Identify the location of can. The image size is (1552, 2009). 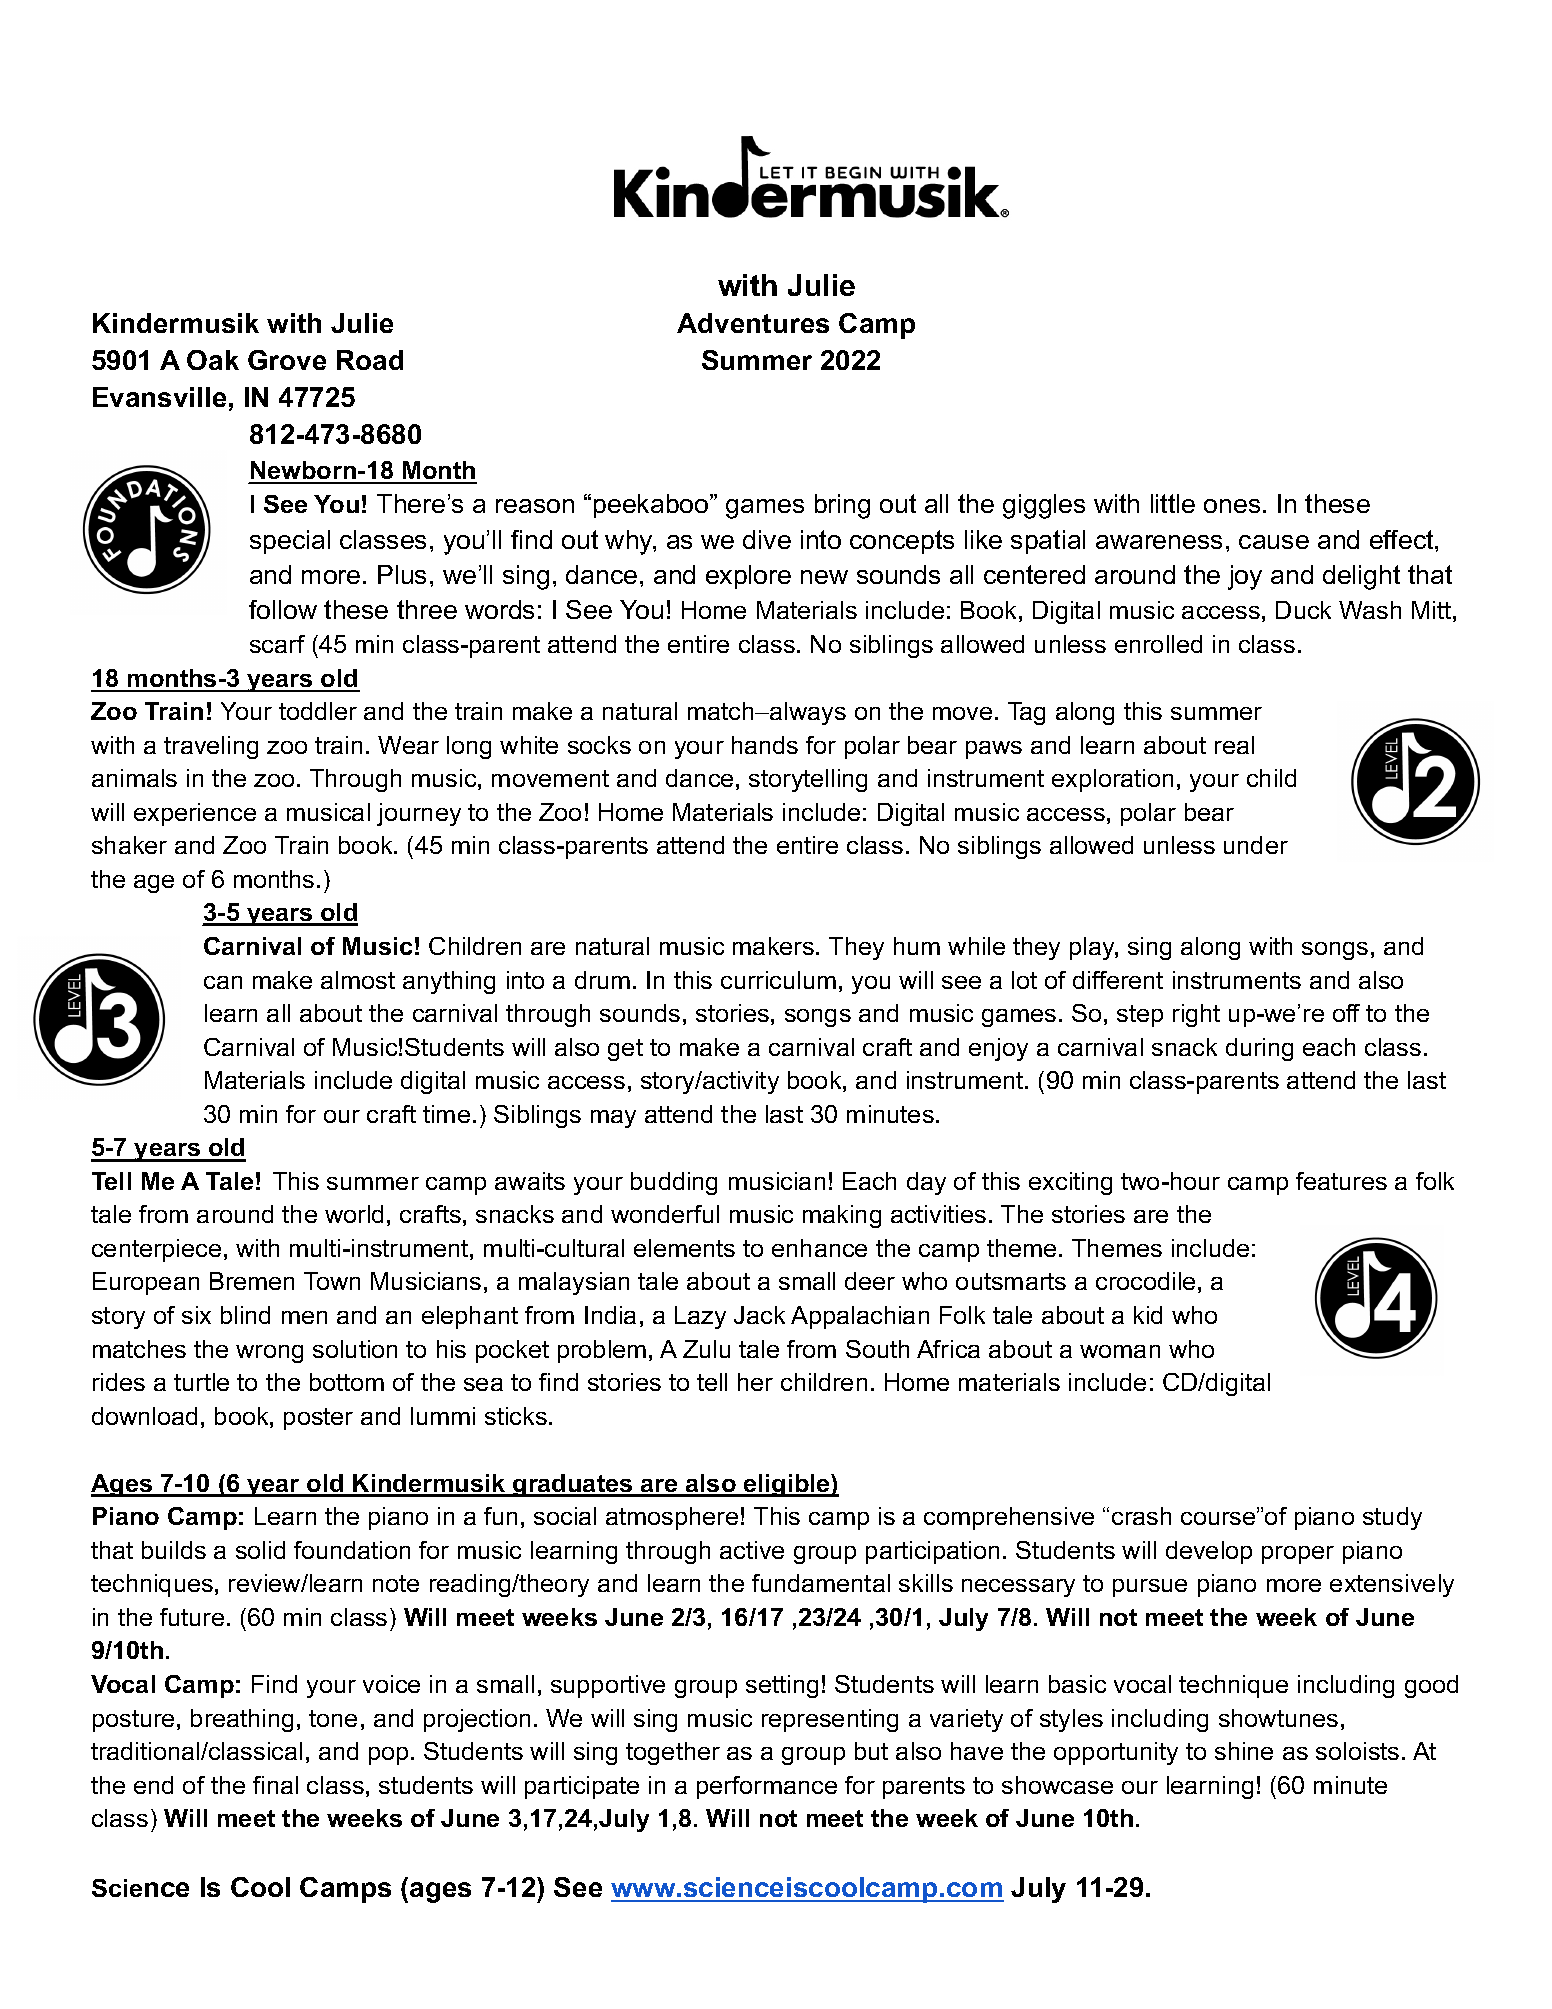
(223, 982).
